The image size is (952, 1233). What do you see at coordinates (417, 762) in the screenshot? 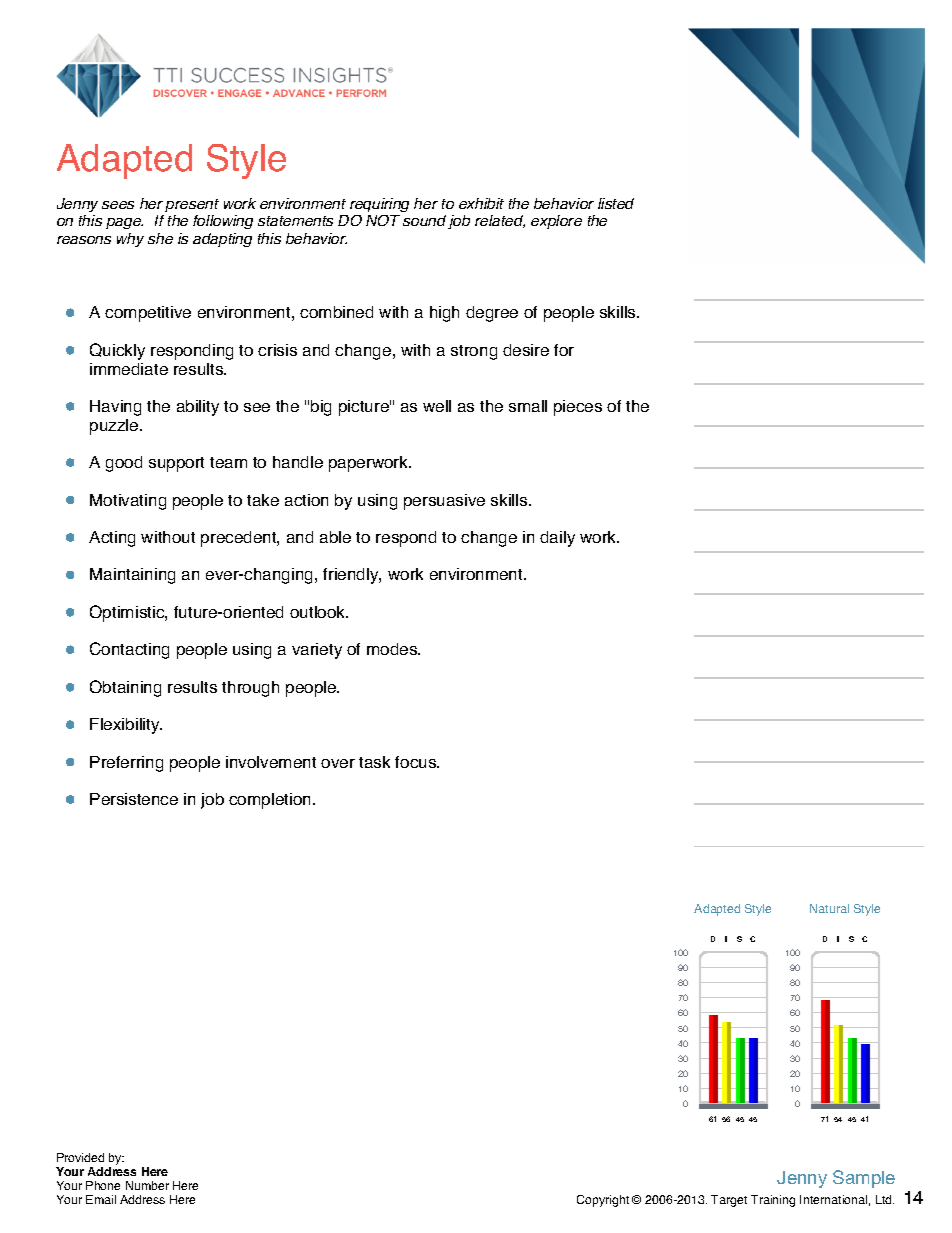
I see `focus` at bounding box center [417, 762].
